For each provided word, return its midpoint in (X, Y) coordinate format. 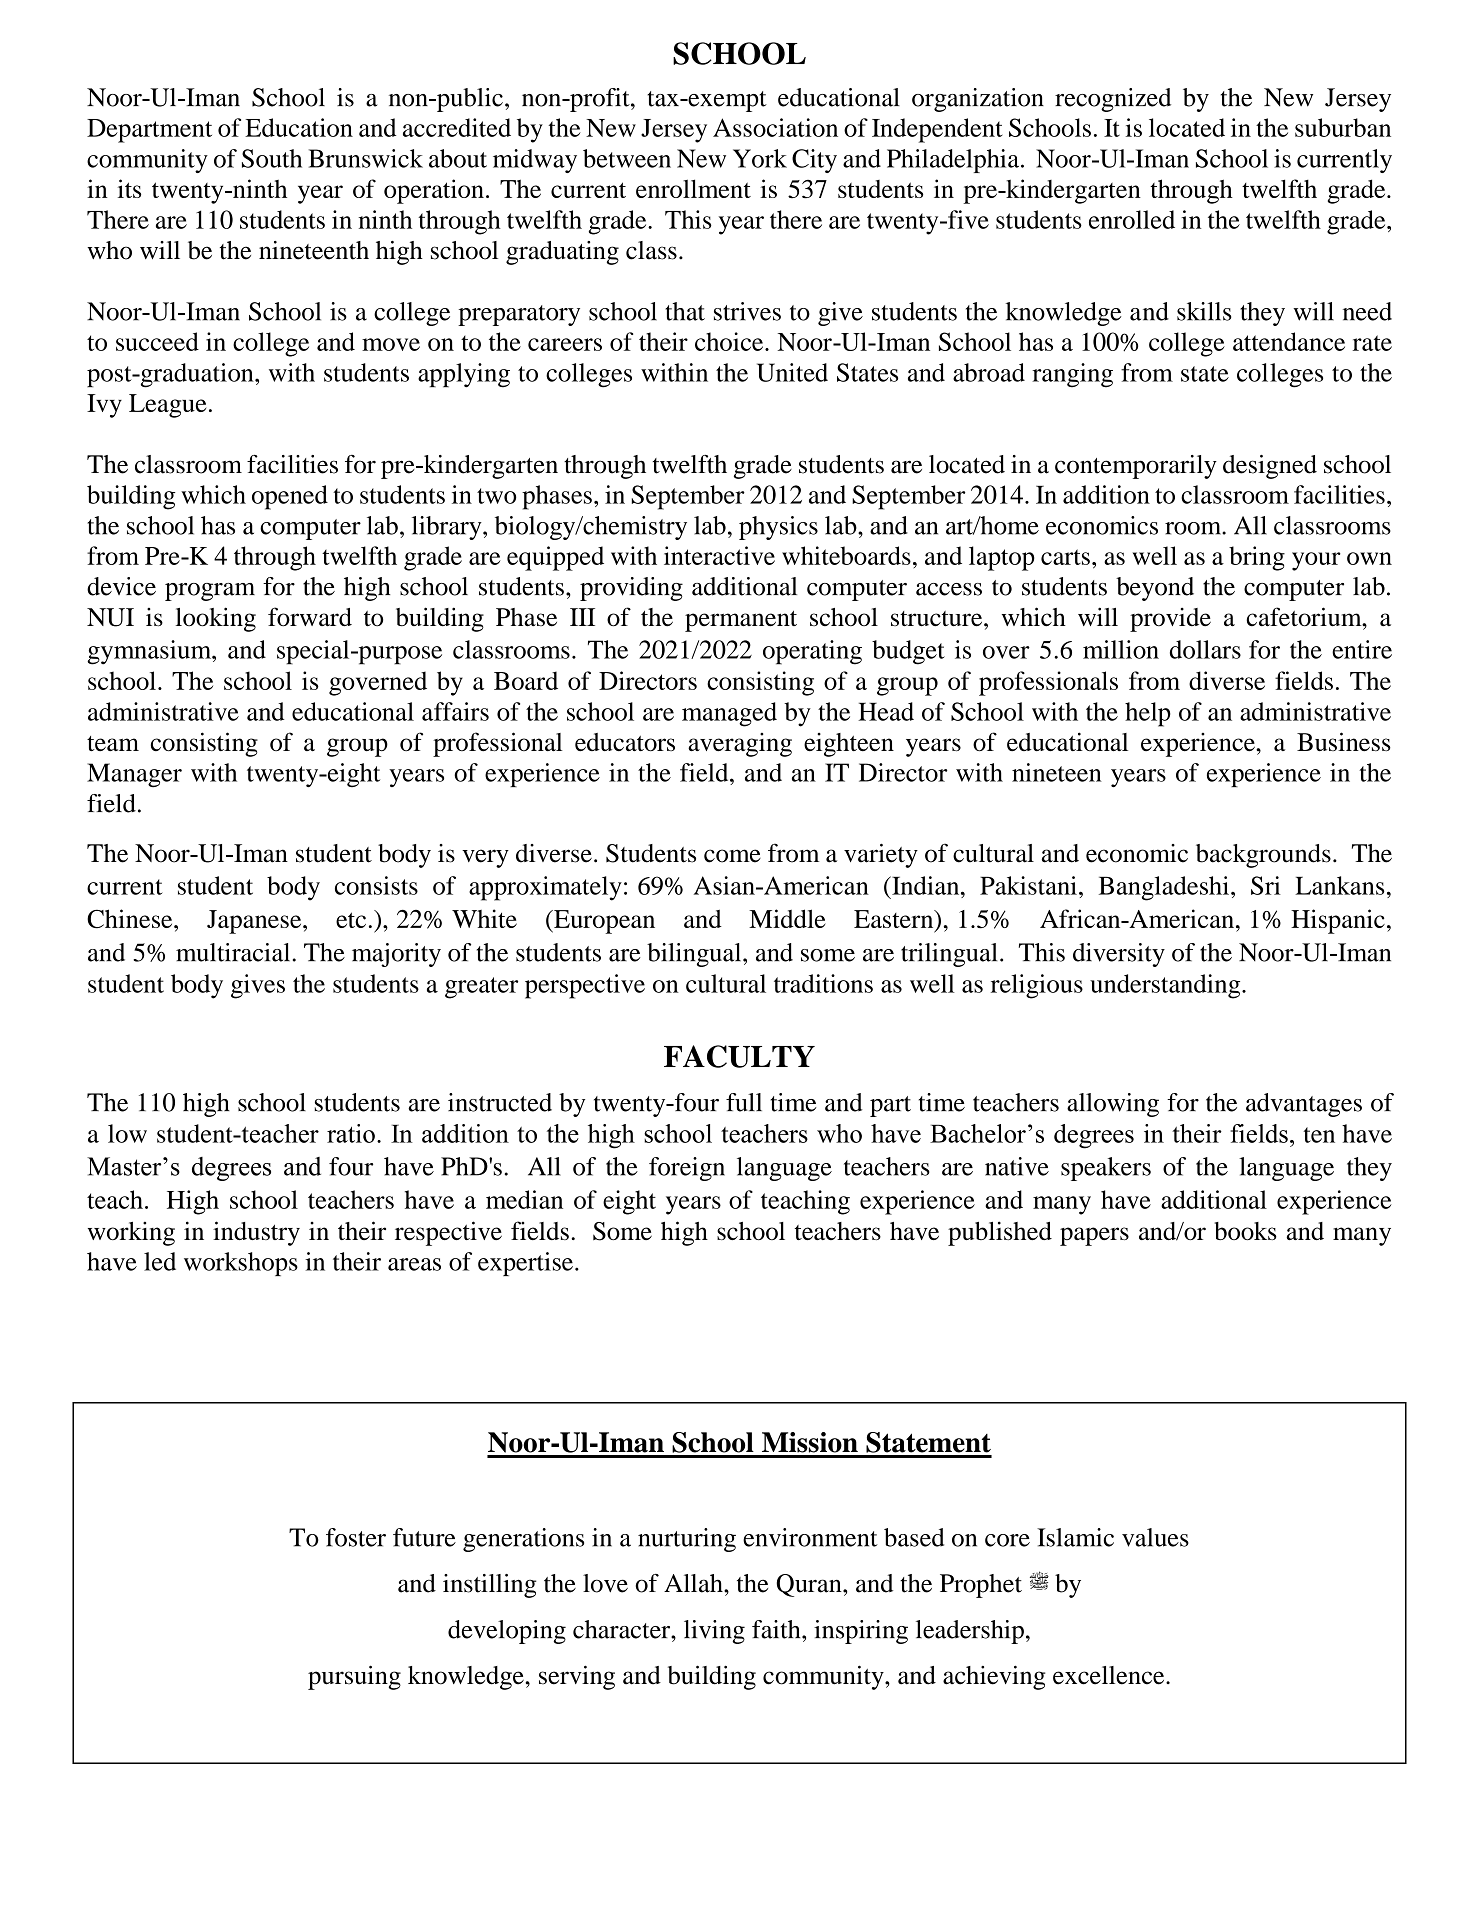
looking (216, 619)
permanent (741, 621)
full (744, 1102)
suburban (1343, 127)
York (760, 158)
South (272, 158)
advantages (1304, 1105)
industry (256, 1233)
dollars (1205, 649)
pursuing (354, 1677)
